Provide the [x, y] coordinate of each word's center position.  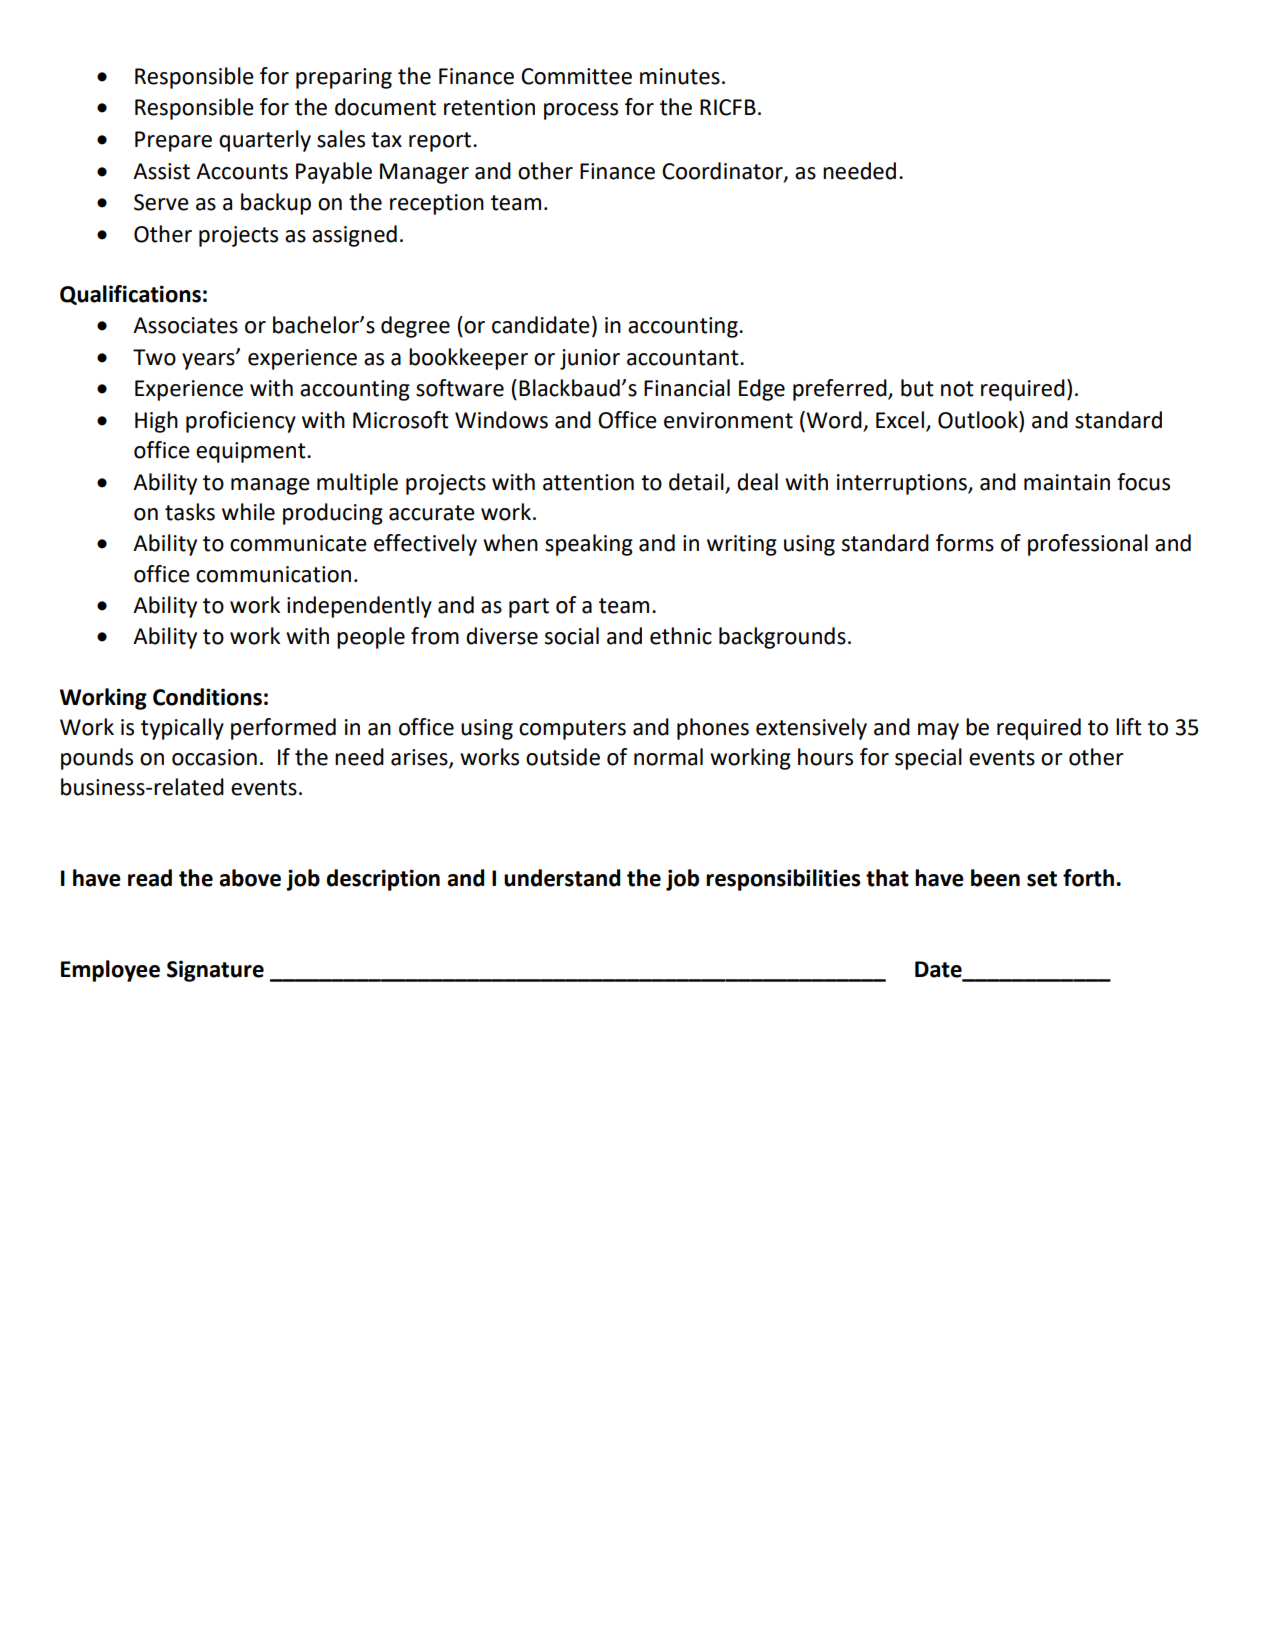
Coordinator [723, 171]
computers [572, 730]
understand [562, 878]
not [957, 389]
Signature [215, 971]
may [938, 731]
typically [182, 729]
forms [965, 543]
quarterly [265, 141]
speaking [589, 545]
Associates [185, 325]
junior [590, 359]
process [581, 111]
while [248, 512]
